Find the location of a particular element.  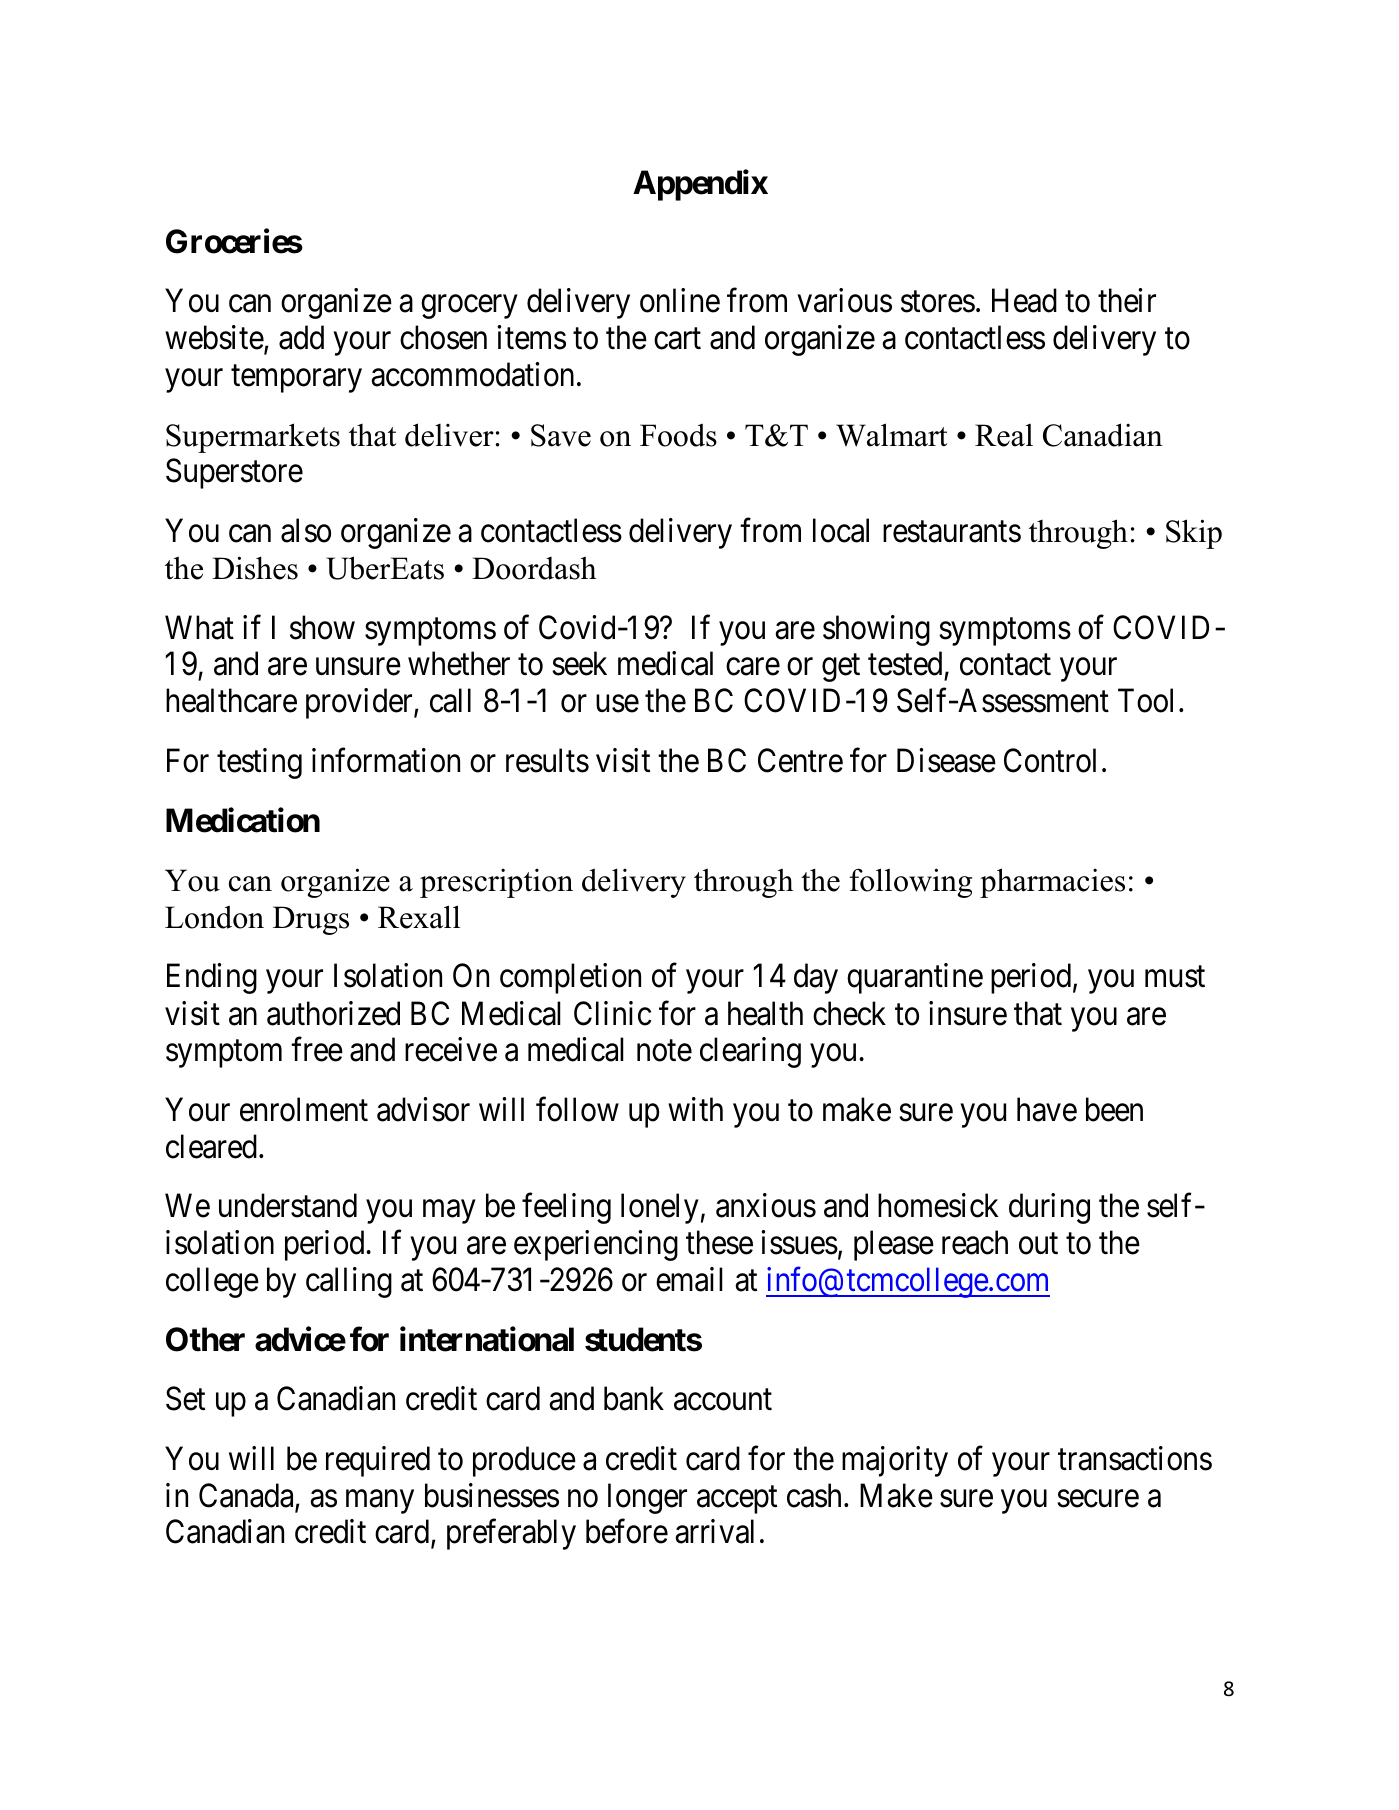

local is located at coordinates (841, 530).
